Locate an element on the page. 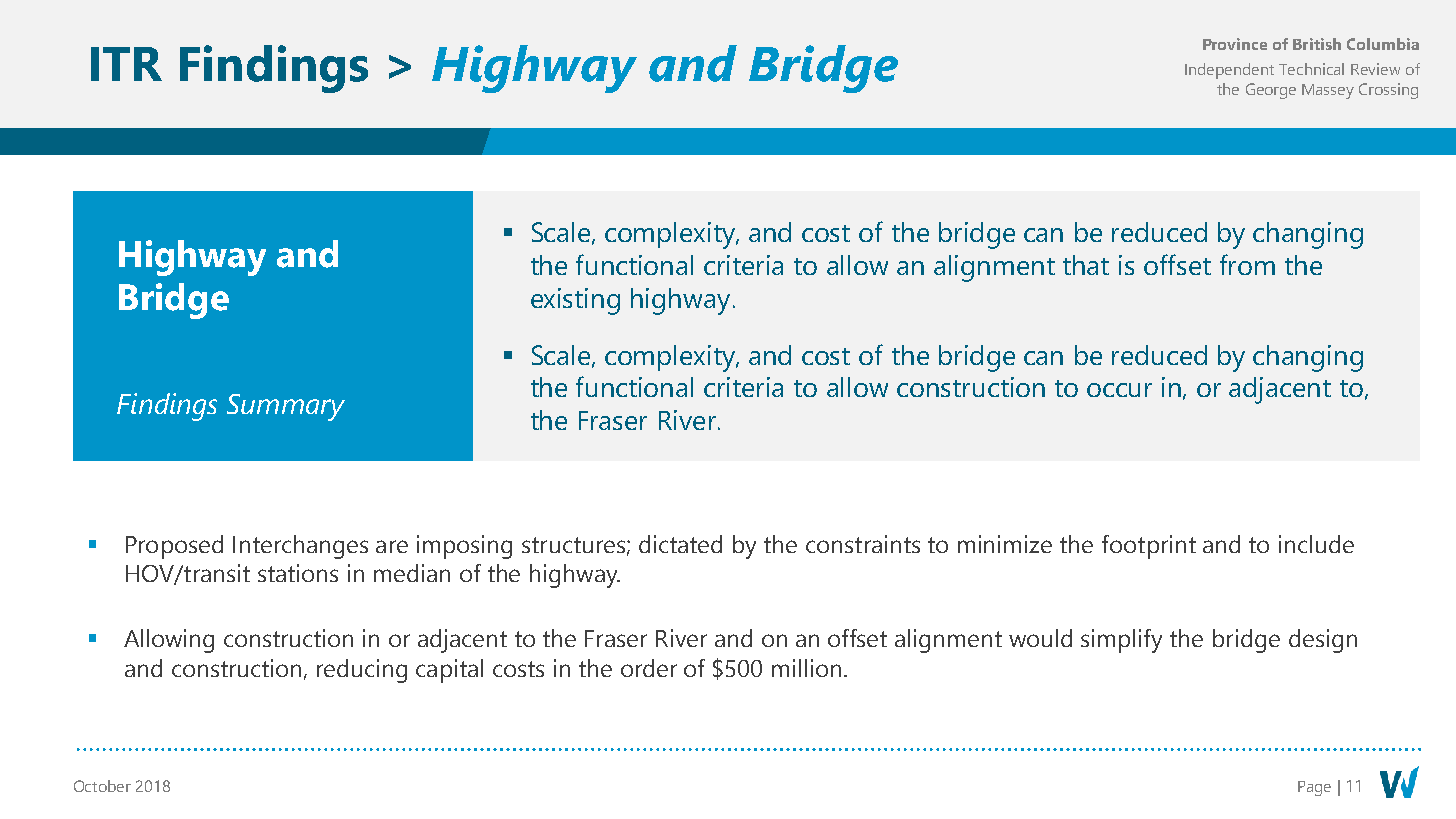 The width and height of the page is (1456, 819). October is located at coordinates (102, 786).
